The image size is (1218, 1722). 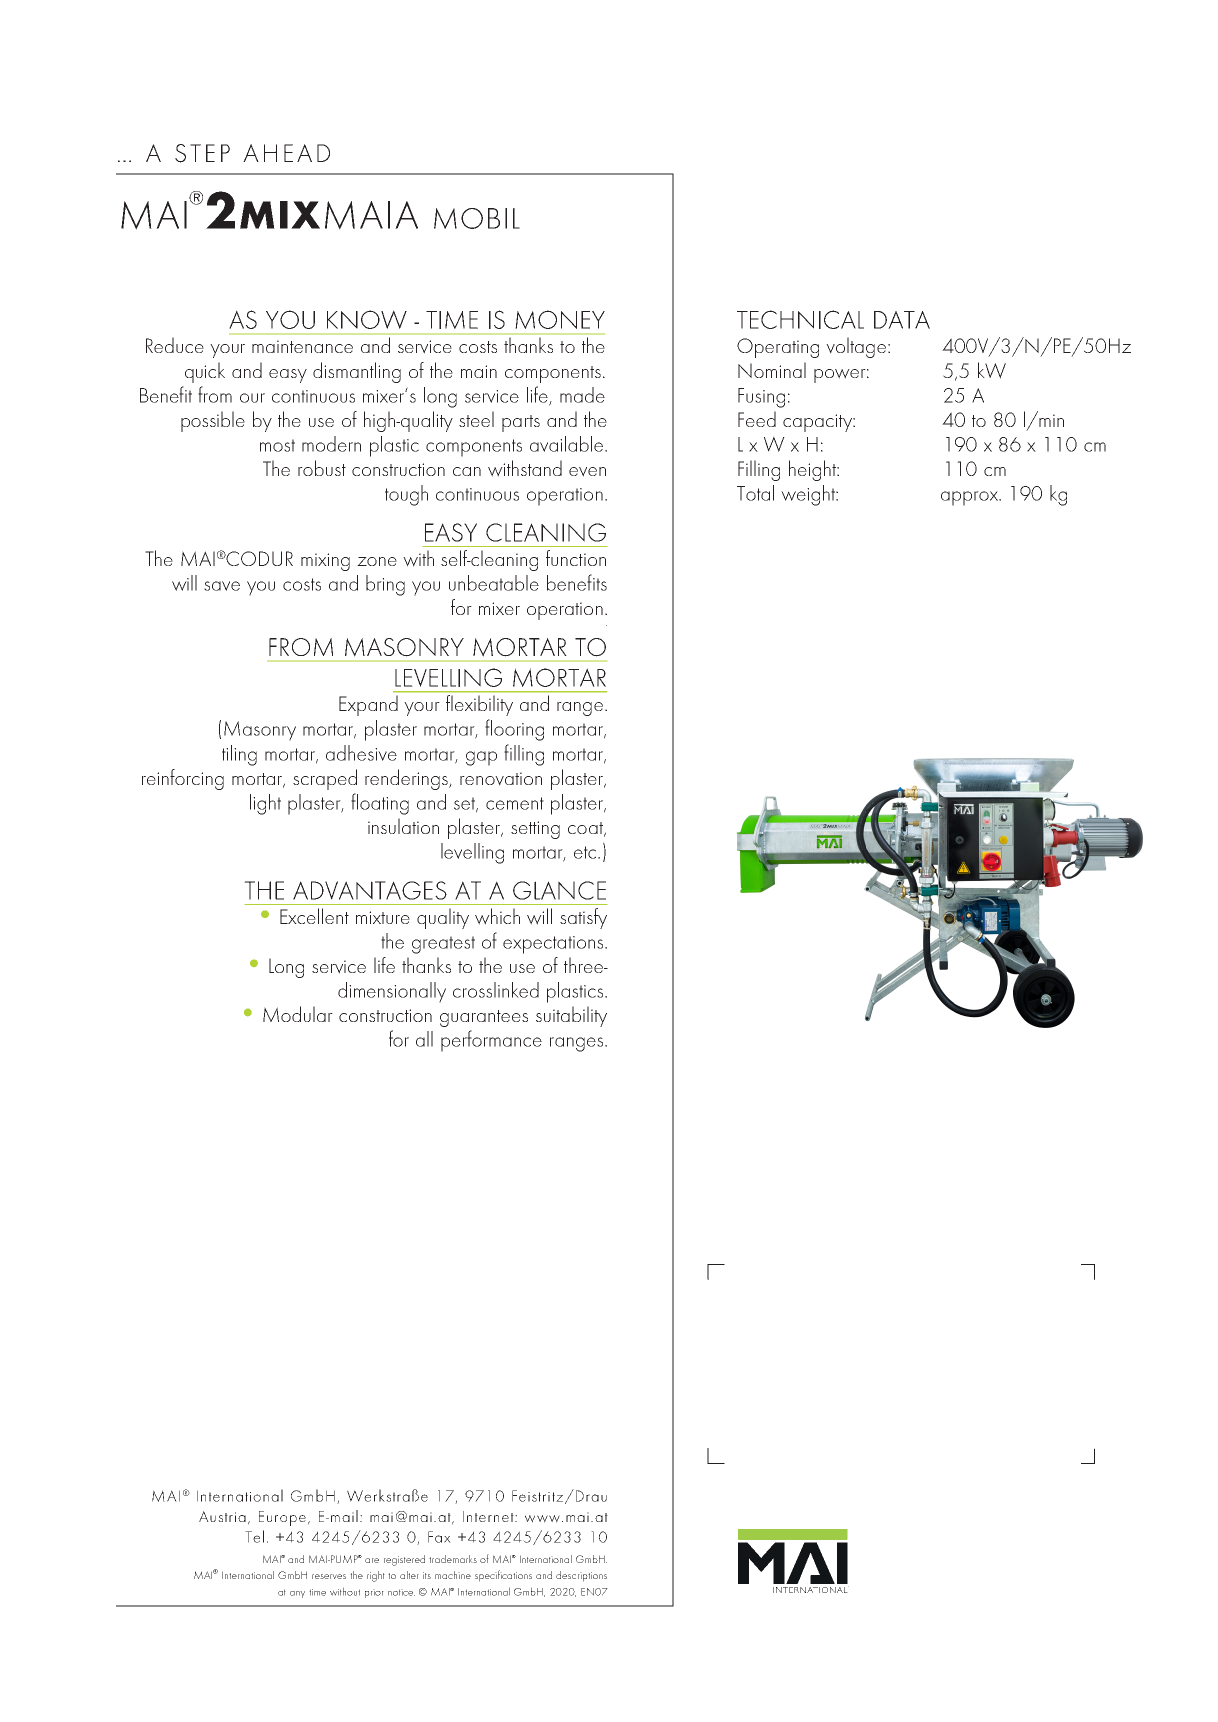 I want to click on MOBIL, so click(x=477, y=218).
